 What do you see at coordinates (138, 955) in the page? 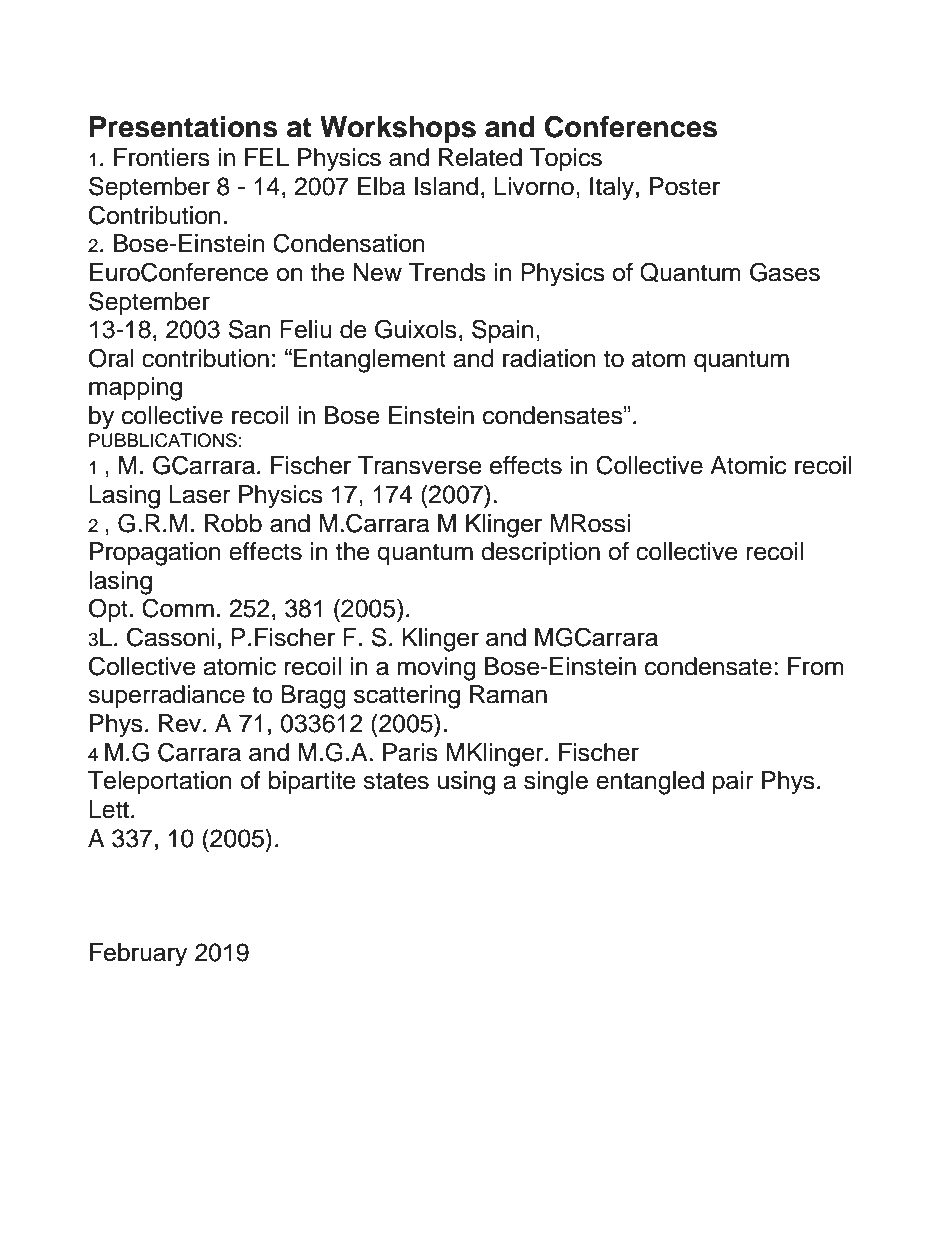
I see `February` at bounding box center [138, 955].
